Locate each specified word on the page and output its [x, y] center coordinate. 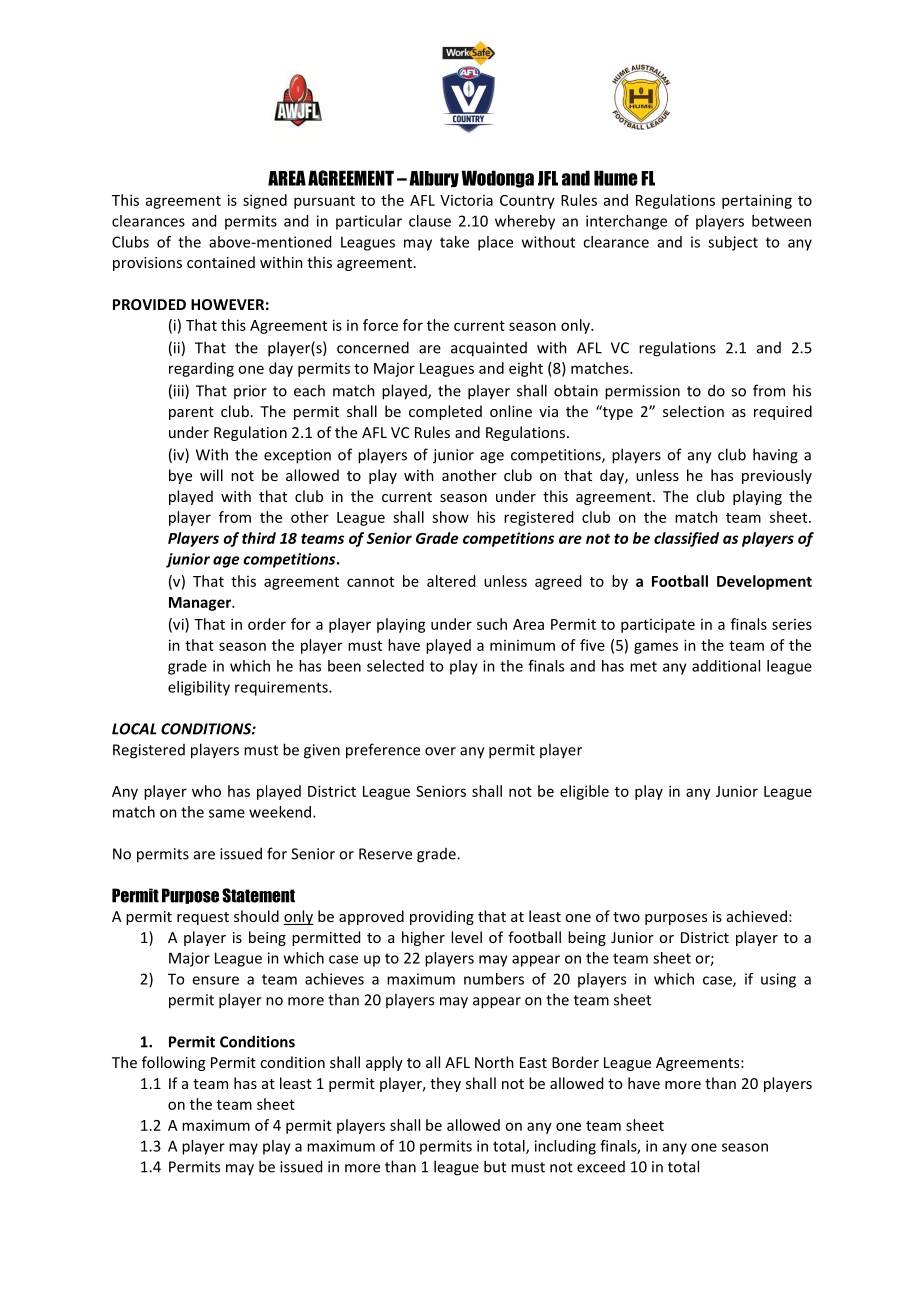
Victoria [466, 200]
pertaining [757, 201]
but [495, 1166]
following [173, 1063]
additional [726, 666]
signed [265, 201]
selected [395, 666]
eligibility [199, 688]
